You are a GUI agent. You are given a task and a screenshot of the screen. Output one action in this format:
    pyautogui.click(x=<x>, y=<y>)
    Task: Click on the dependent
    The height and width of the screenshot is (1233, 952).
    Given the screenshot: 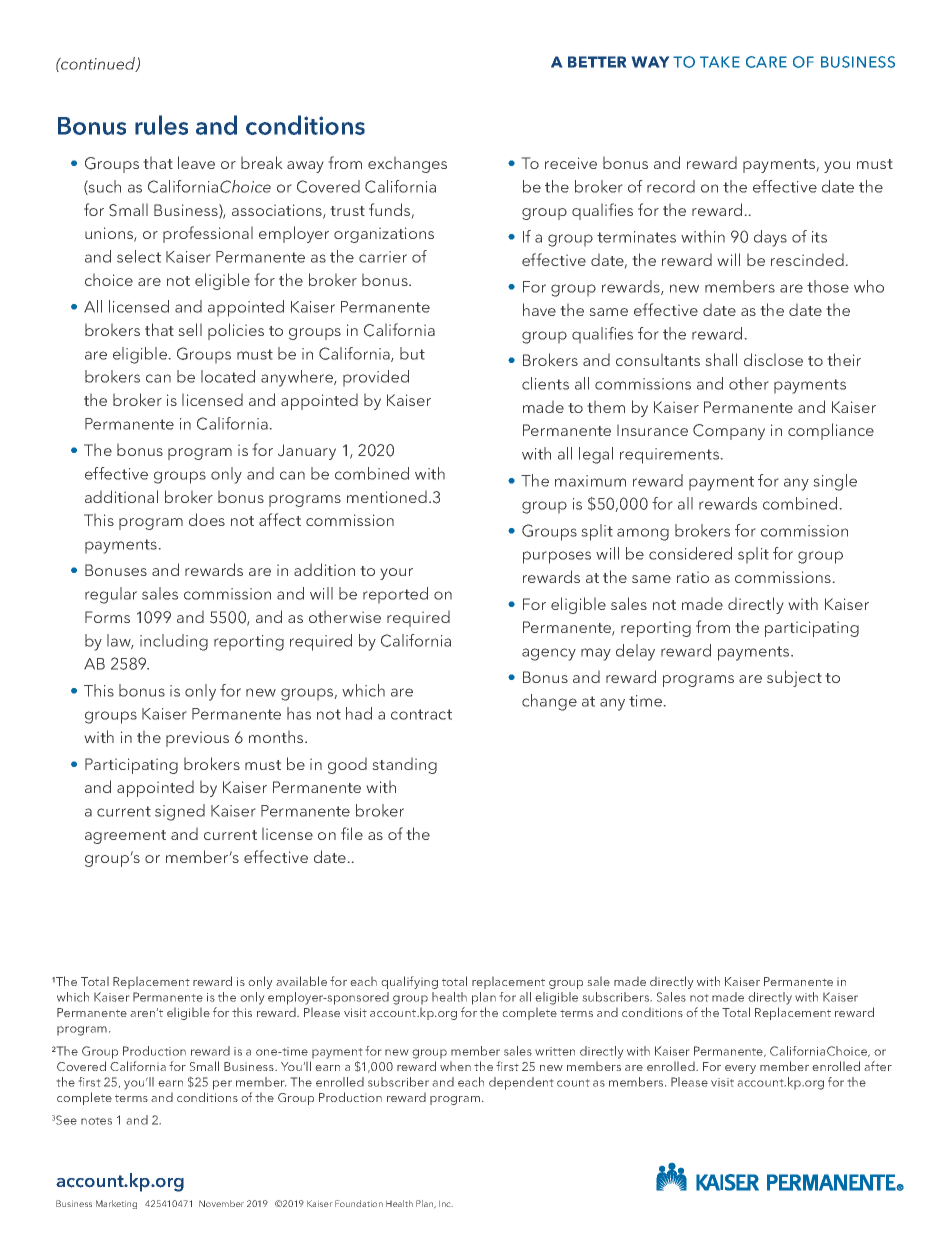 What is the action you would take?
    pyautogui.click(x=521, y=1083)
